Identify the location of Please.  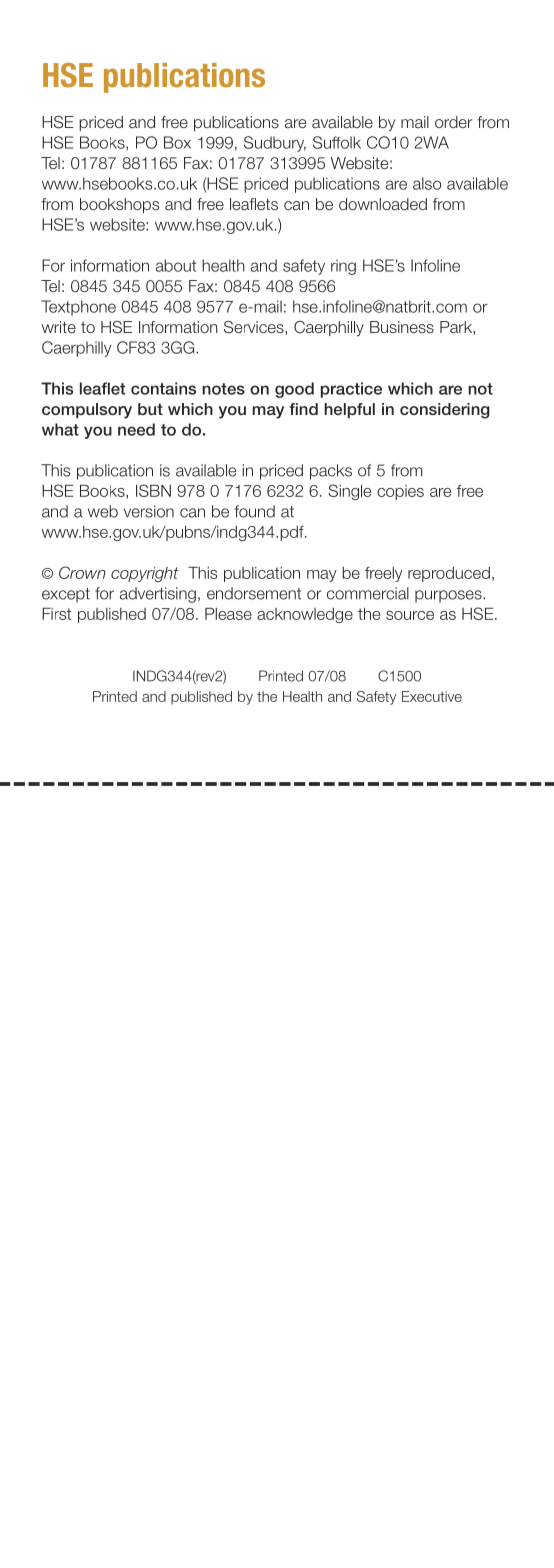
(228, 614).
